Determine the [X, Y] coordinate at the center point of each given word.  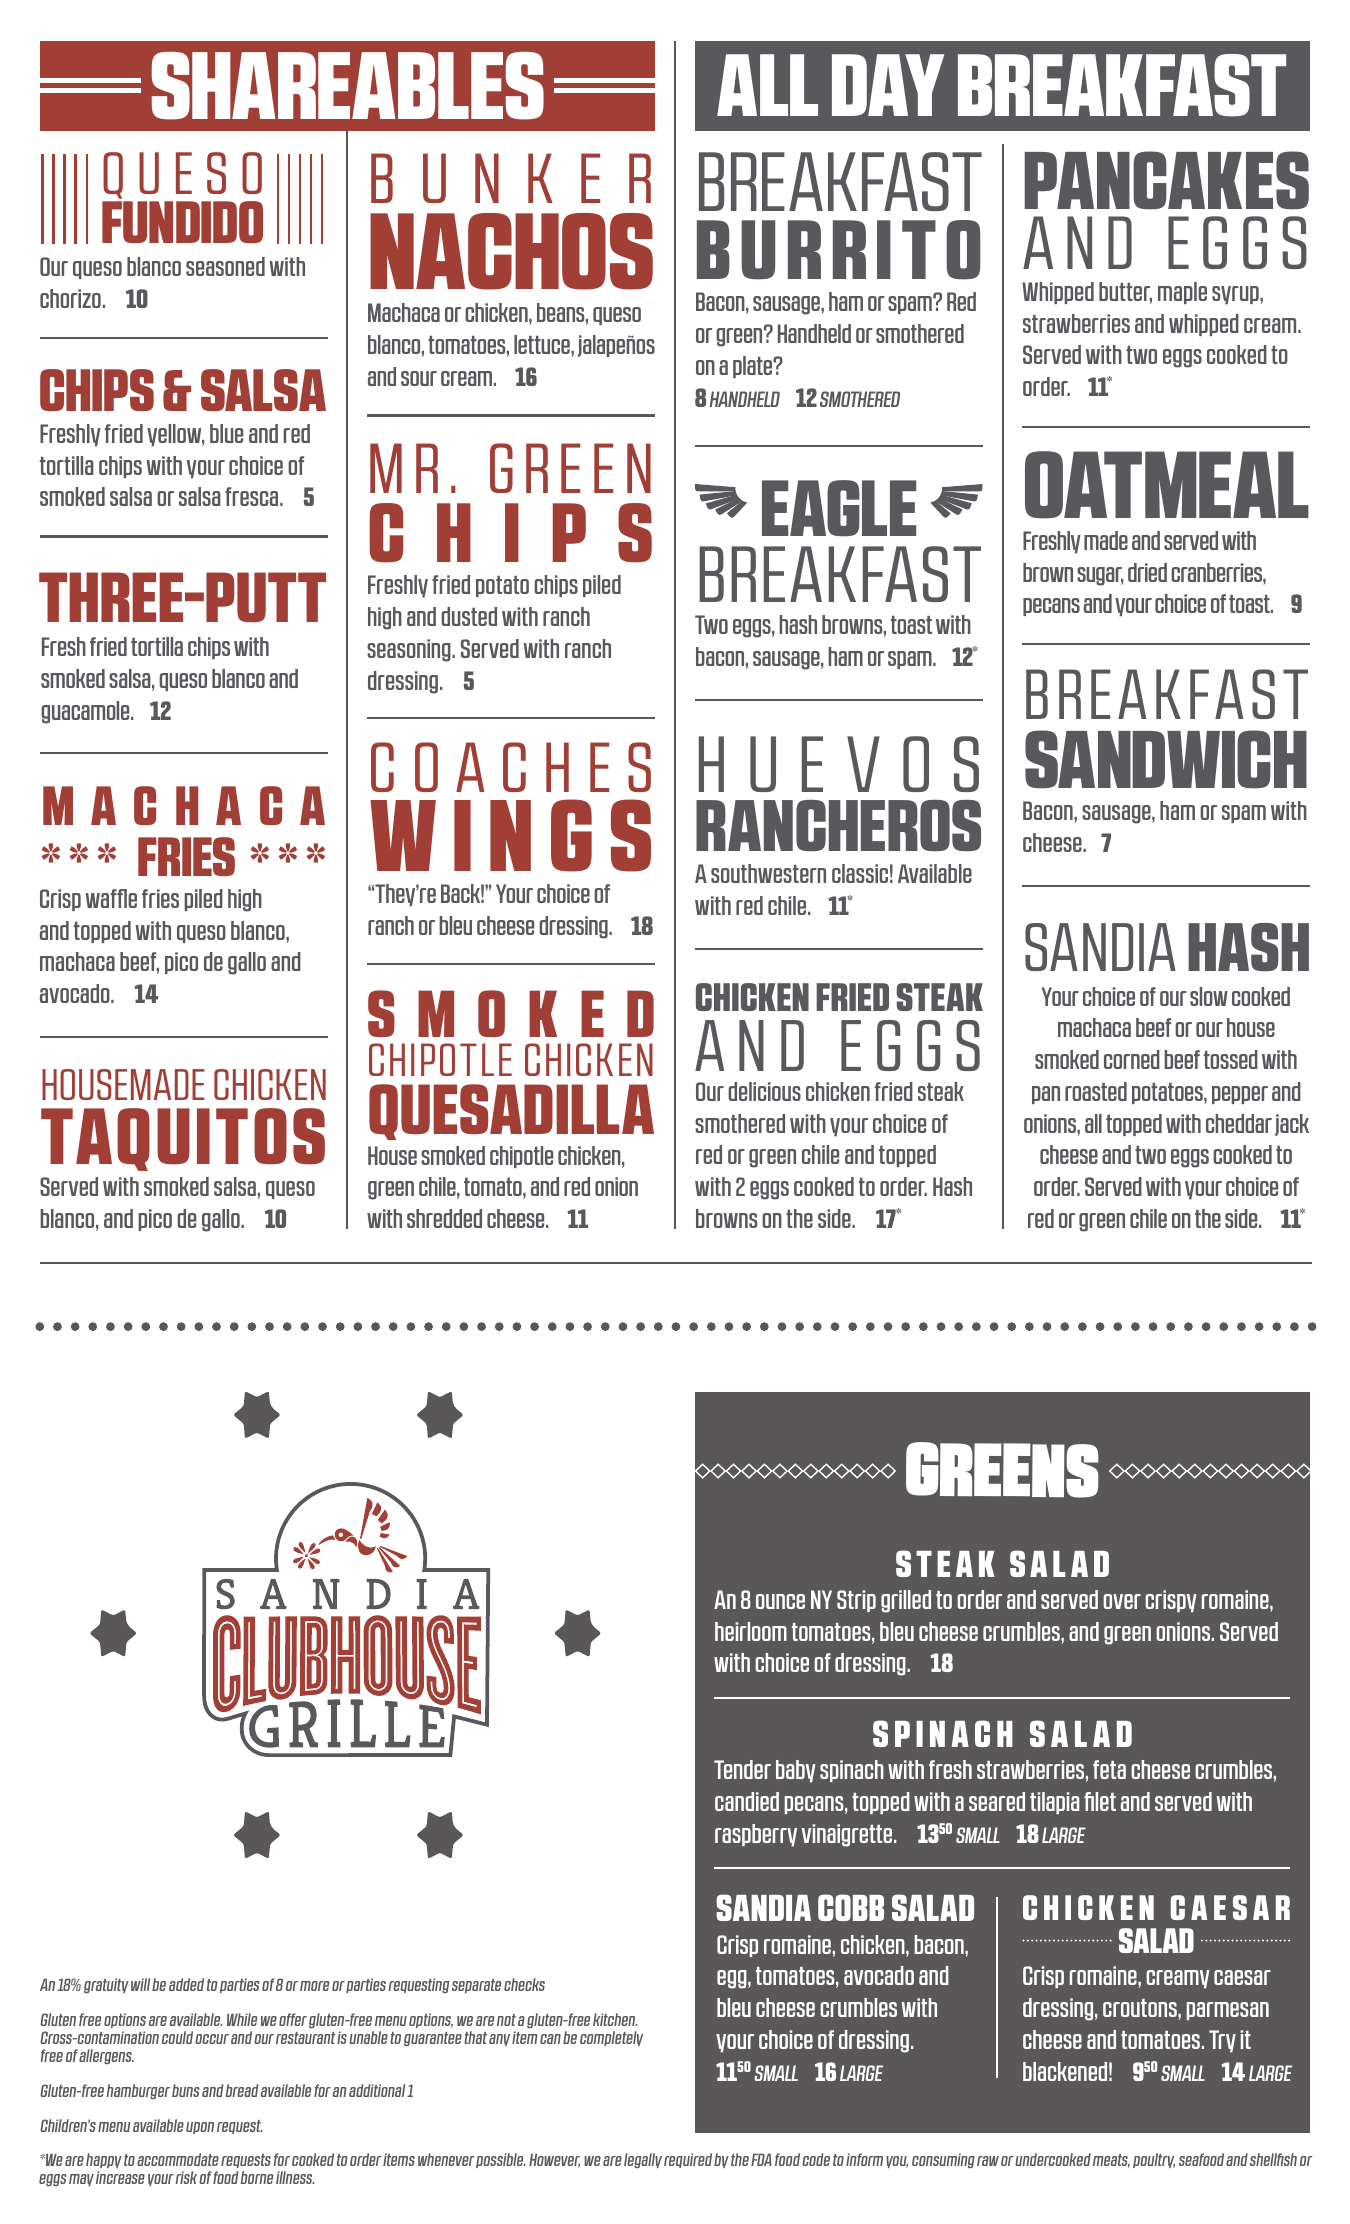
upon [200, 2128]
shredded [444, 1218]
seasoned [225, 266]
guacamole [86, 712]
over [1122, 1601]
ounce [780, 1601]
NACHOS [511, 251]
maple [1182, 293]
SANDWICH [1166, 759]
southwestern [768, 873]
